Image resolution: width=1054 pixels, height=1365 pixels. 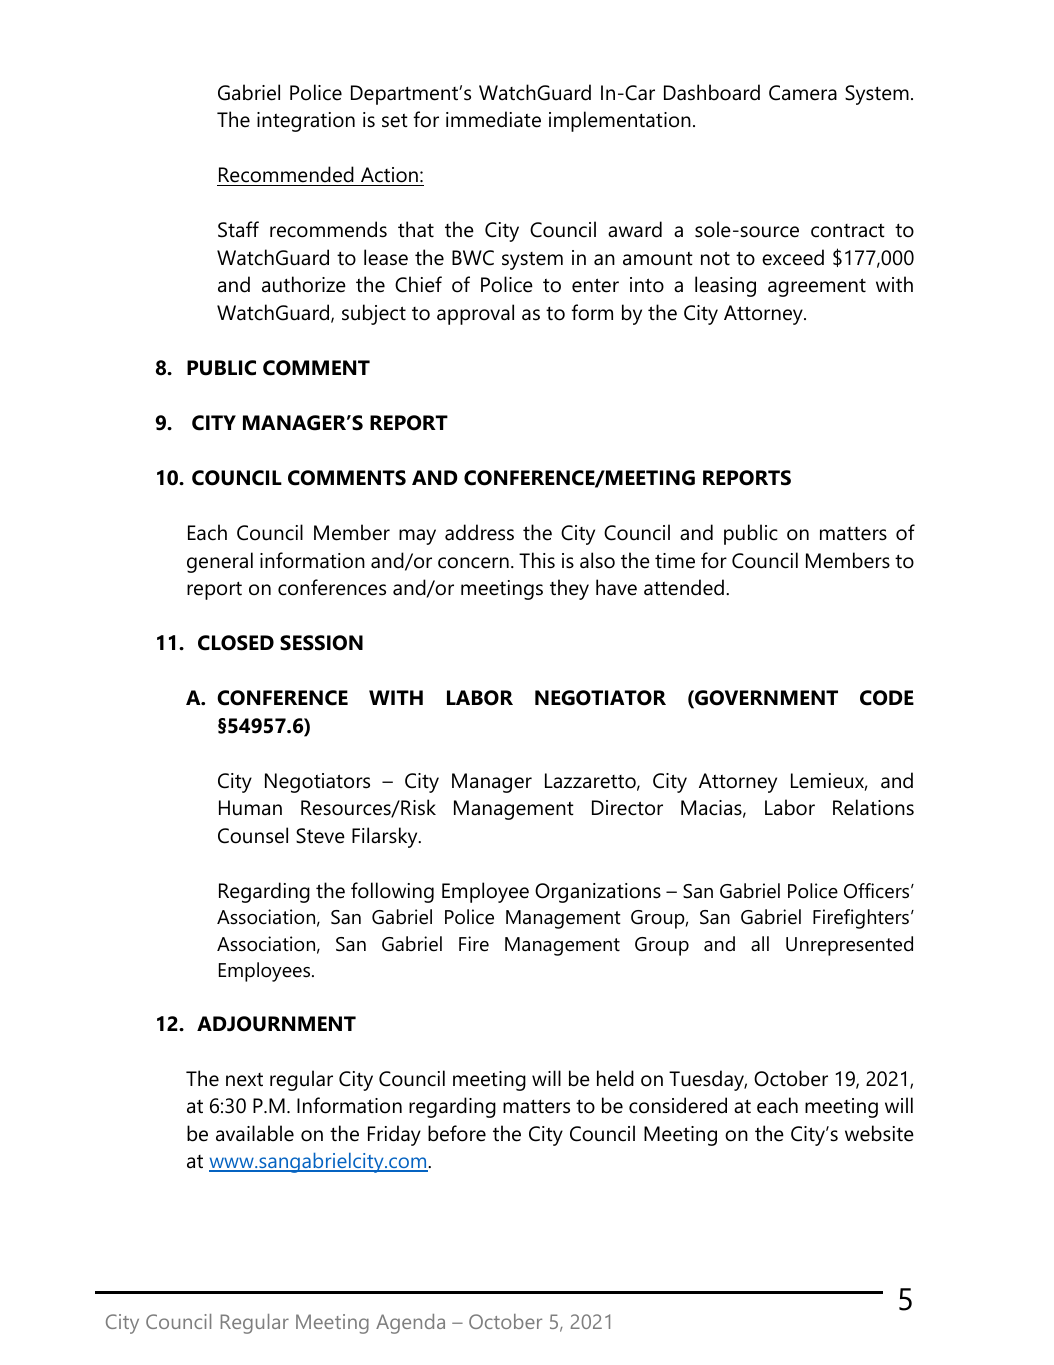 I want to click on integration, so click(x=306, y=122).
